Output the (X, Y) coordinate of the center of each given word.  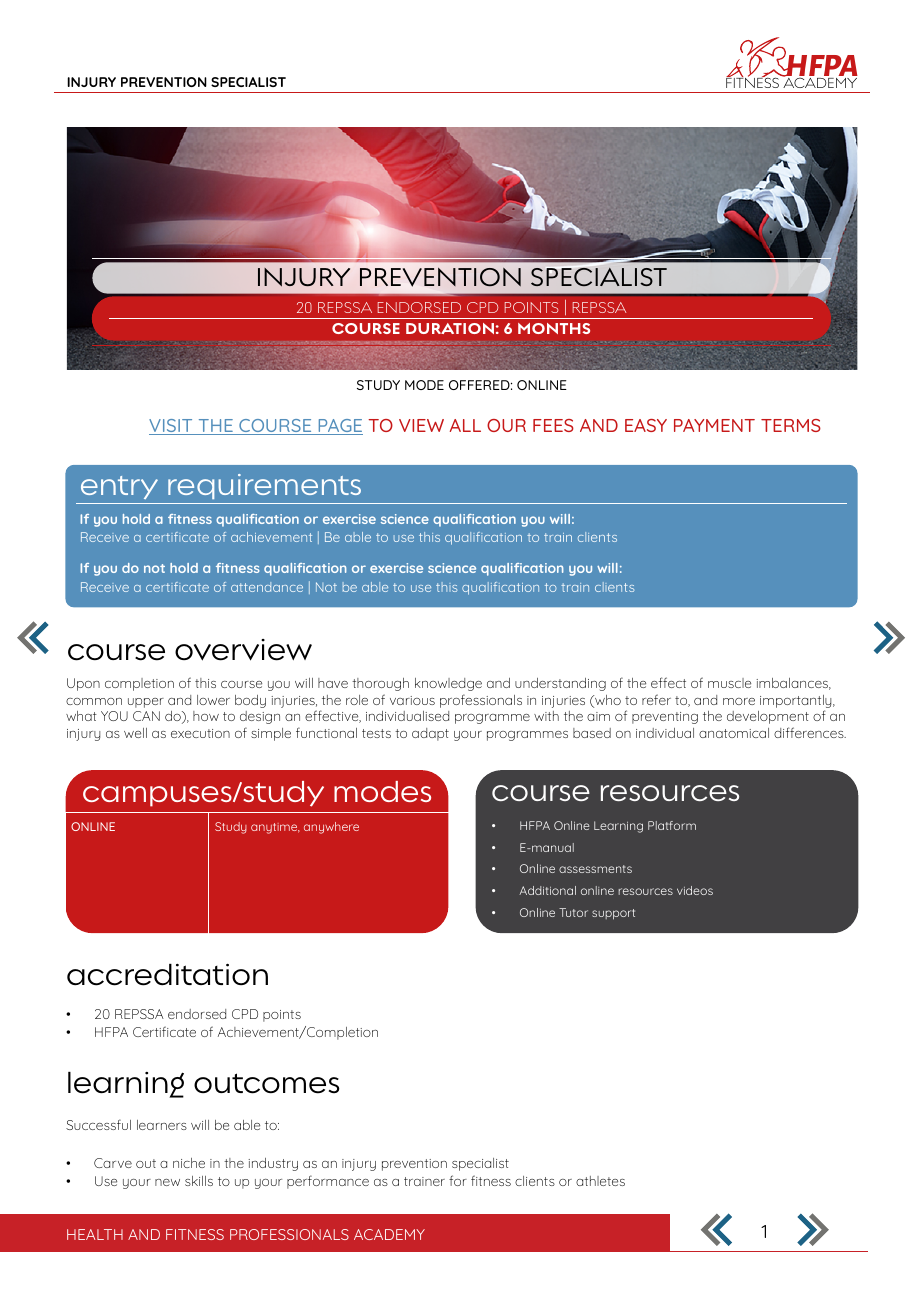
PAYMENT (714, 425)
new (167, 1182)
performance (328, 1182)
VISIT (172, 427)
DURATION (450, 328)
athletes (600, 1181)
